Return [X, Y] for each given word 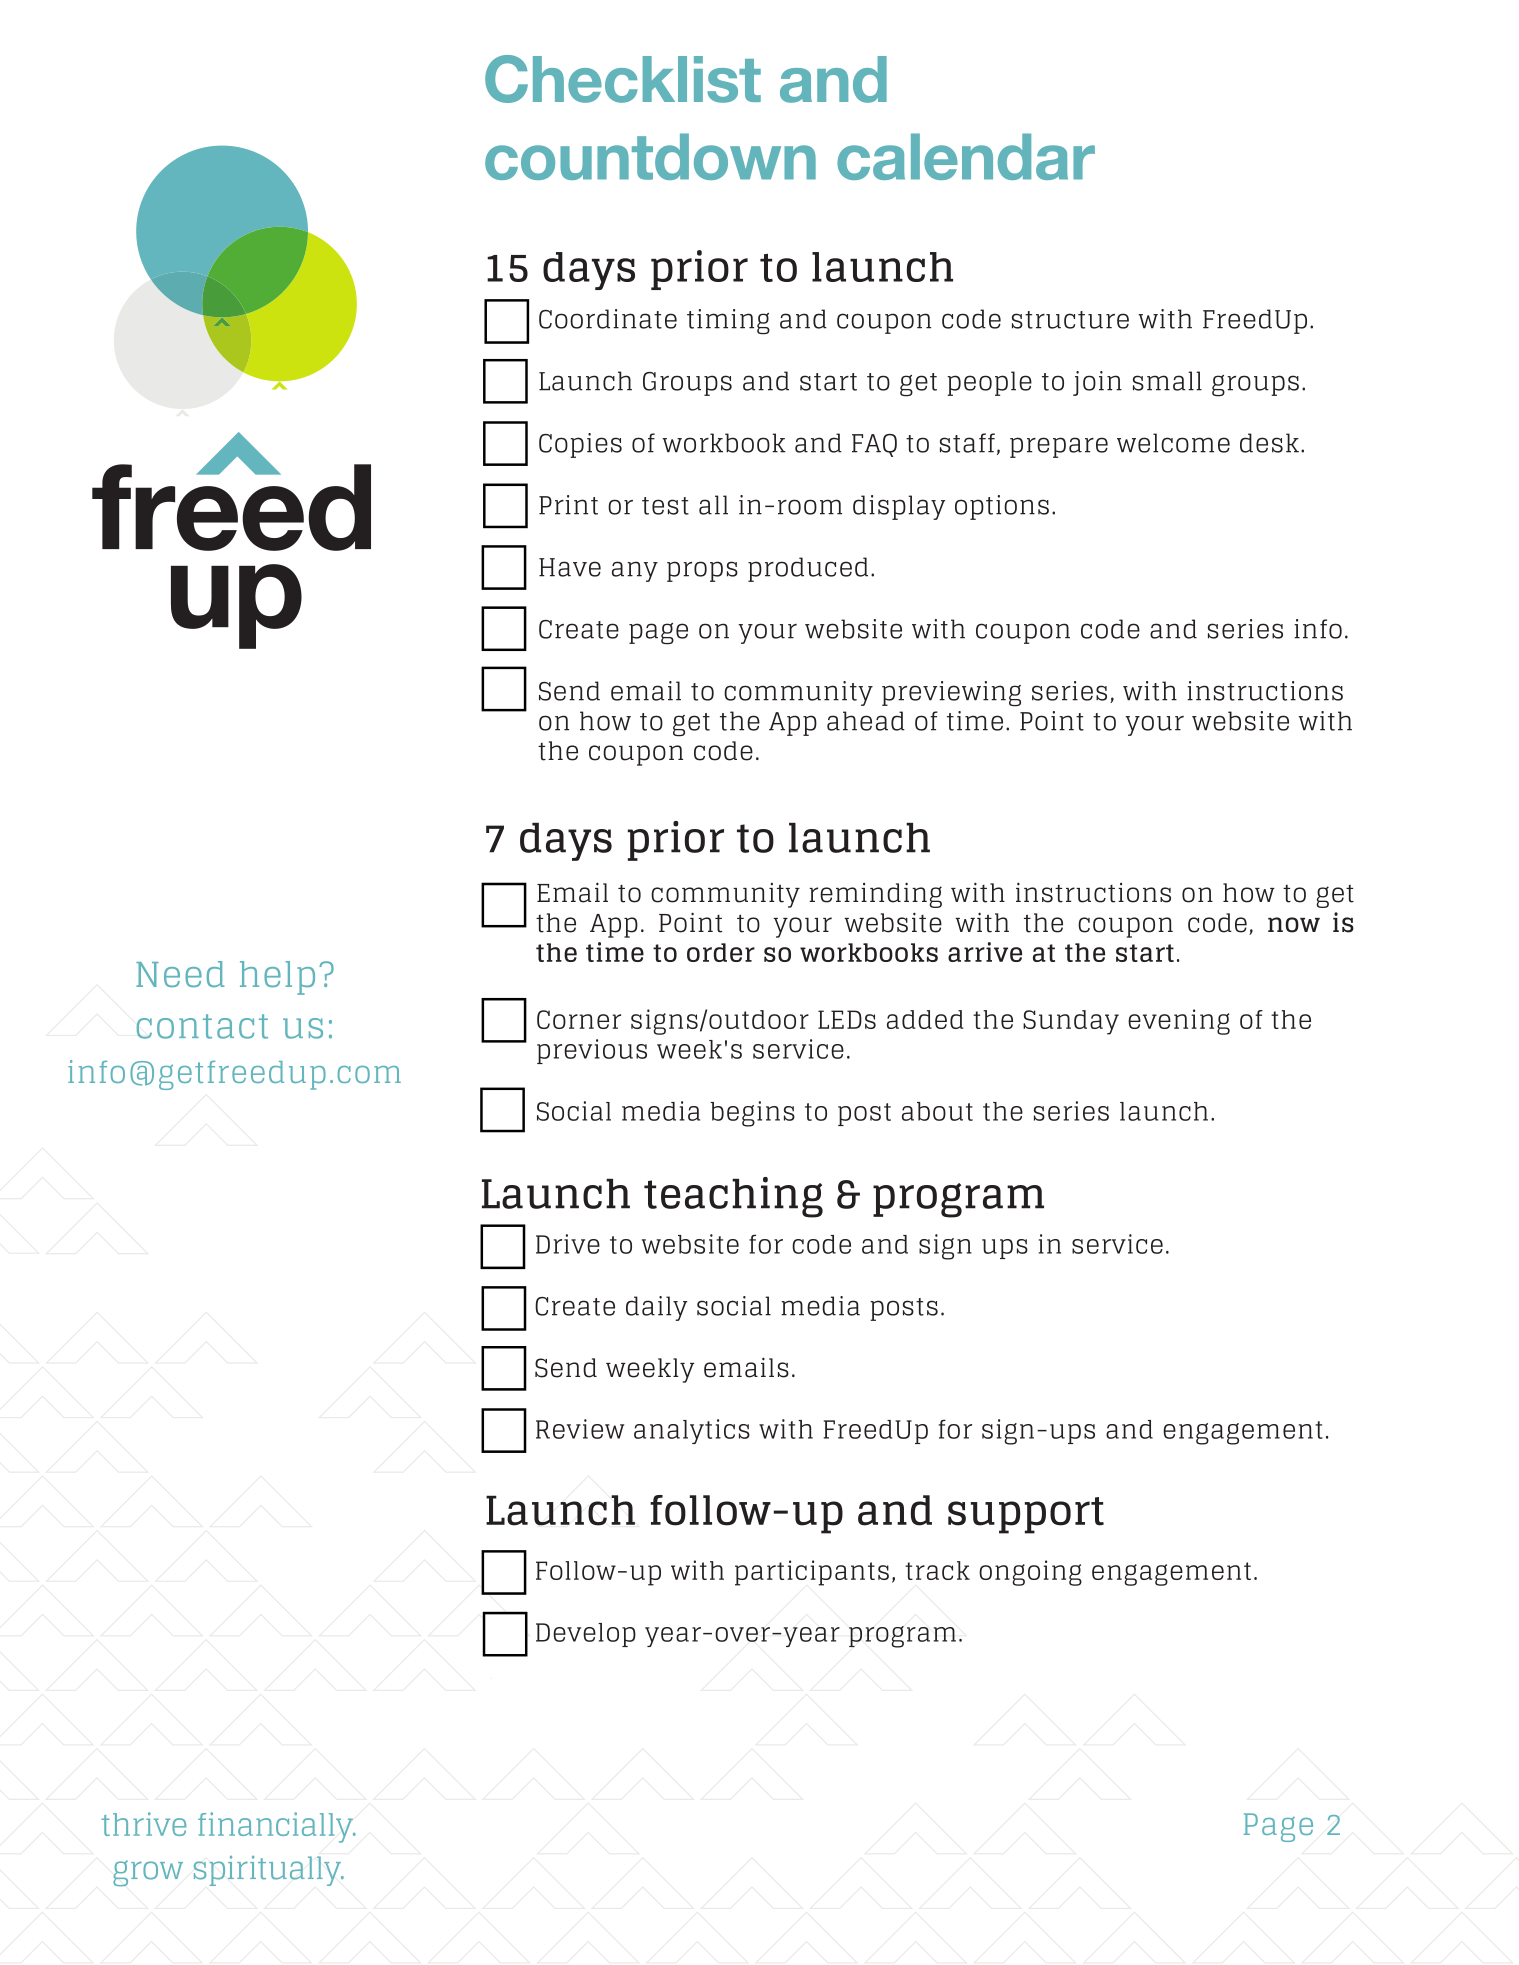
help [277, 978]
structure [1070, 320]
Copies [580, 445]
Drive [568, 1244]
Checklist [623, 79]
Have [570, 567]
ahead [866, 721]
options [1002, 507]
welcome [1173, 443]
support [1026, 1515]
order [721, 952]
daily [656, 1308]
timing [728, 322]
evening [1179, 1022]
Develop [586, 1635]
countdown [650, 156]
